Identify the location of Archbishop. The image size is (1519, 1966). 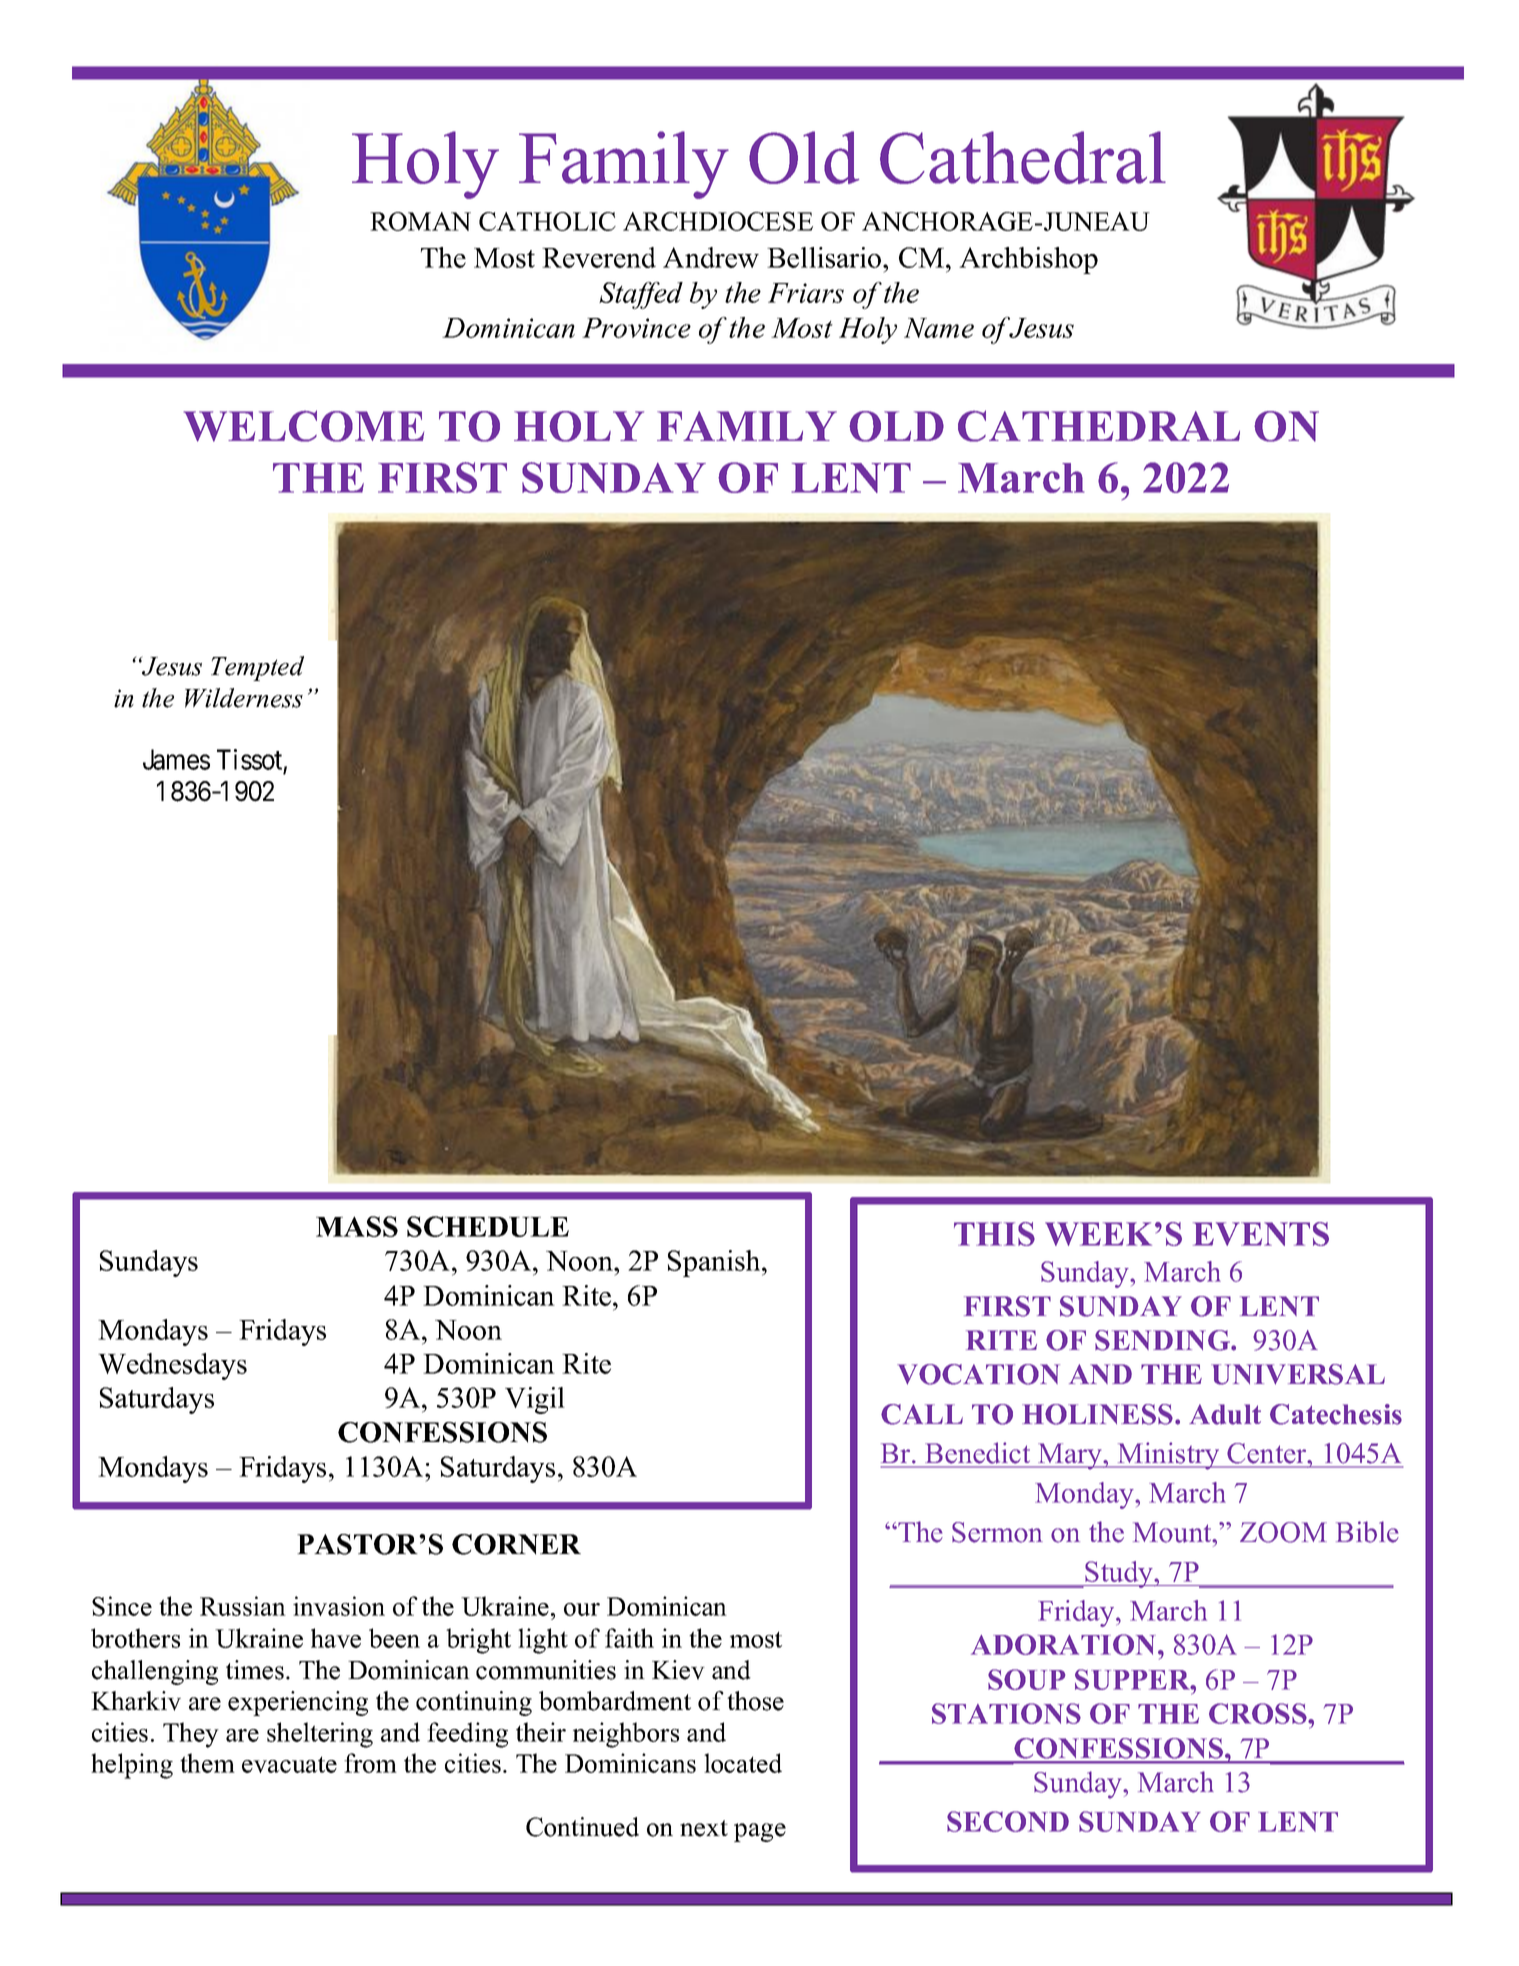
(1028, 260).
